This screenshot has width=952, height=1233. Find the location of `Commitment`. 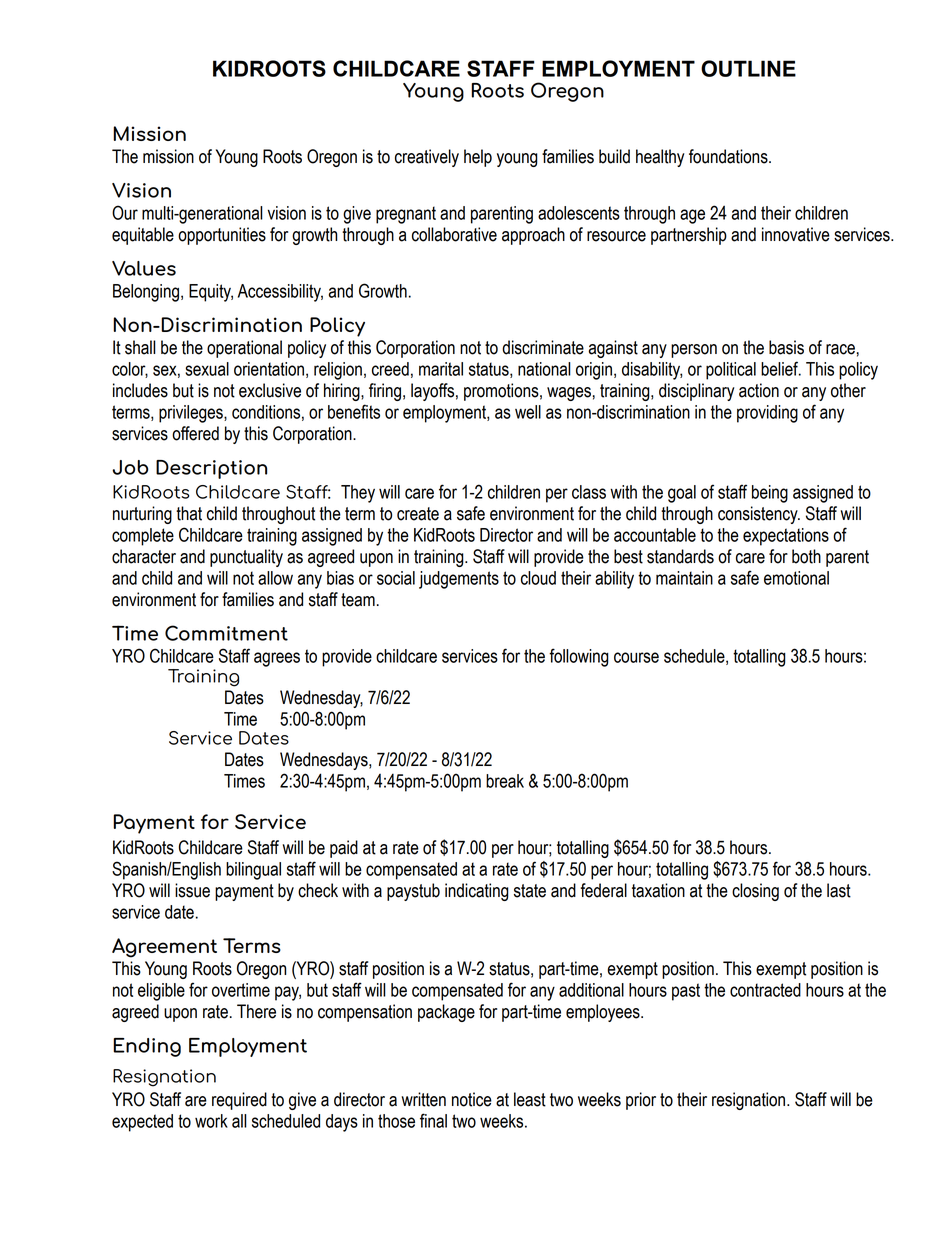

Commitment is located at coordinates (226, 633).
